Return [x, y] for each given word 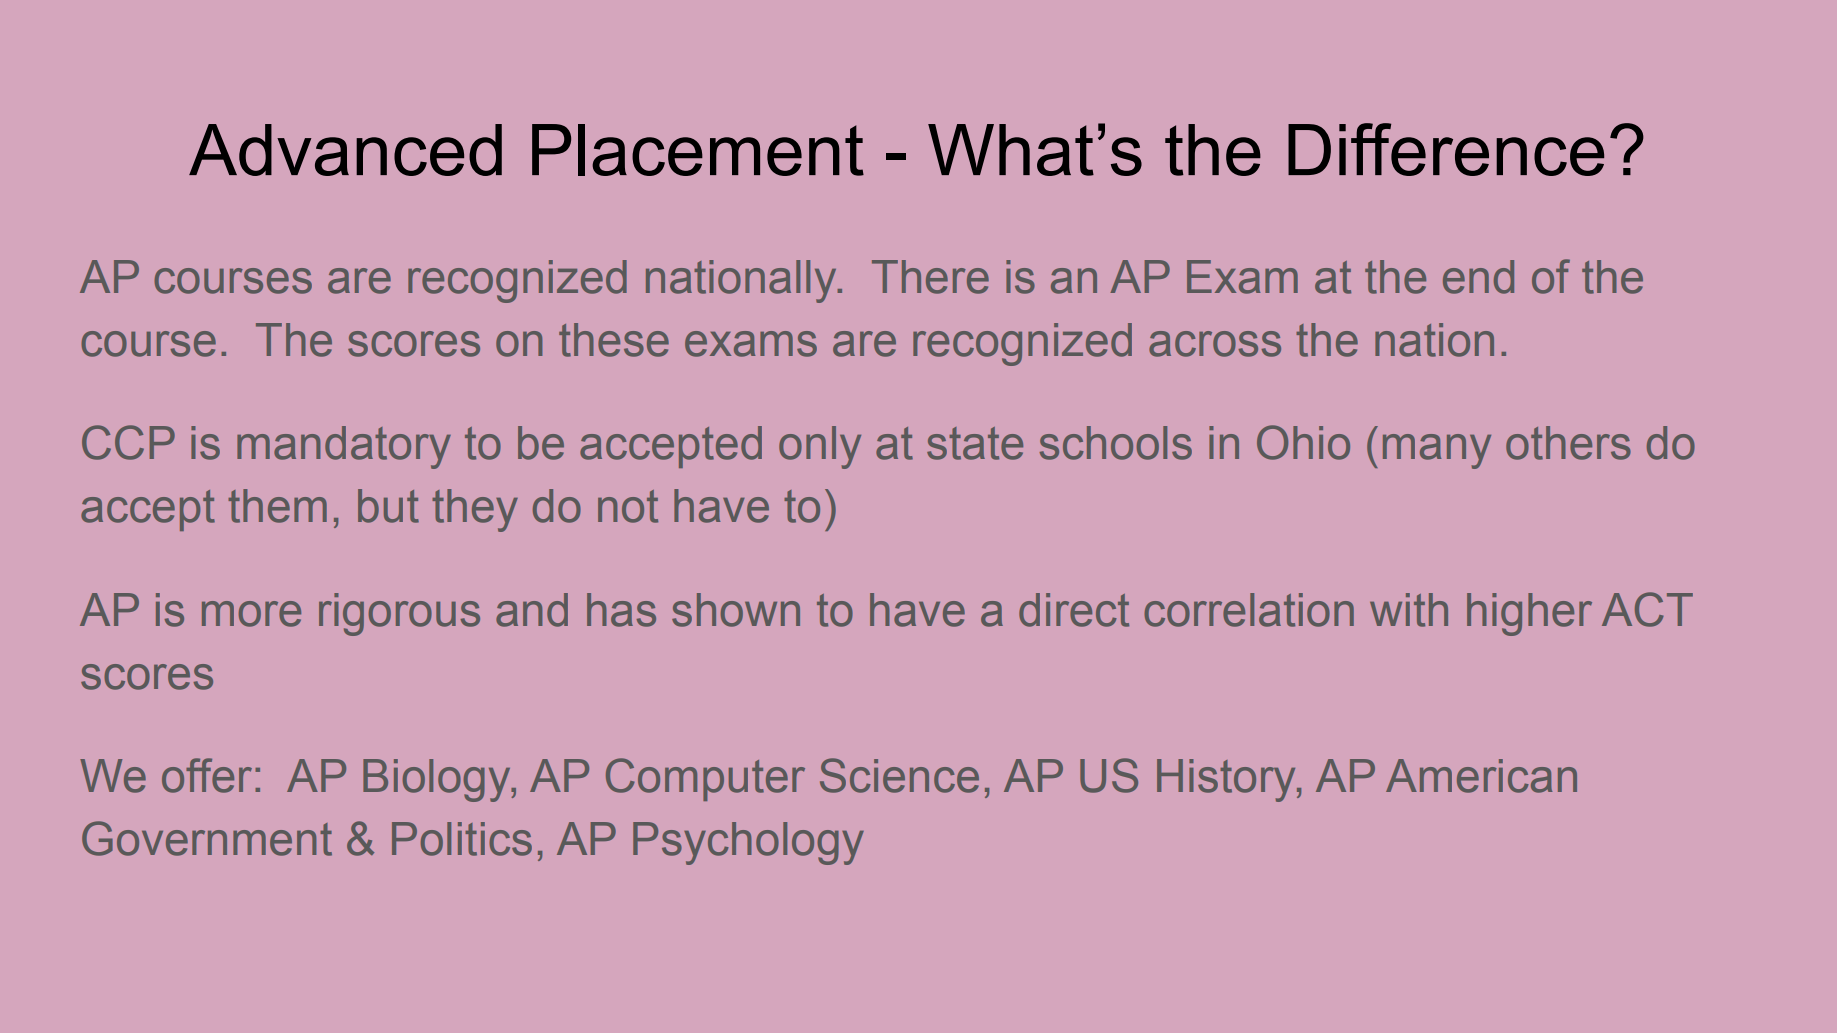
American [1481, 776]
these [614, 340]
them [277, 506]
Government [207, 838]
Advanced [345, 150]
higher [1529, 614]
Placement [698, 150]
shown [736, 610]
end [1478, 277]
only [820, 447]
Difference [1446, 149]
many [1437, 451]
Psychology [748, 843]
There [930, 277]
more [251, 614]
